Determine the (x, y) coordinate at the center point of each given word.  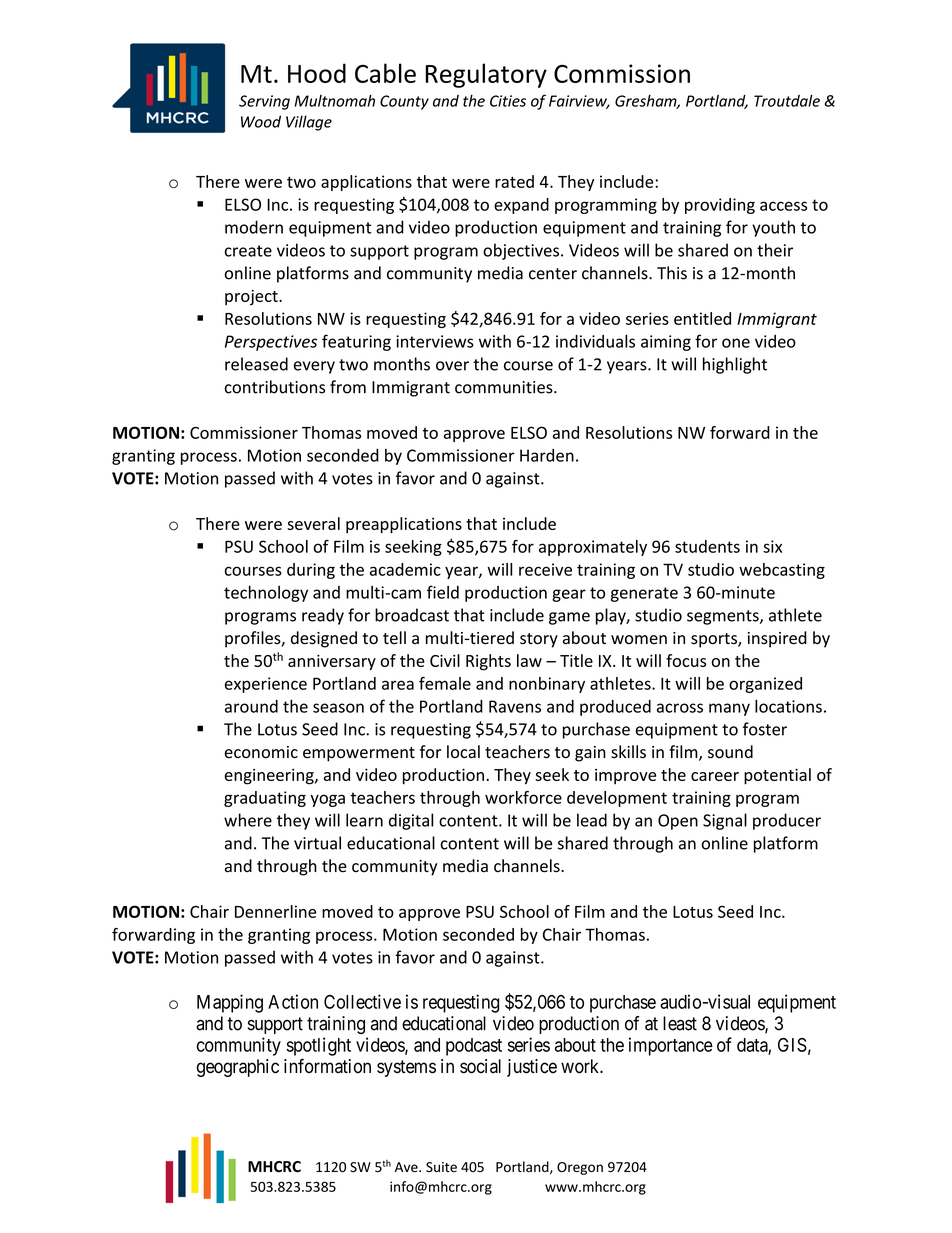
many (729, 709)
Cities (508, 101)
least (680, 1023)
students (707, 546)
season (338, 708)
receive (545, 569)
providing (720, 206)
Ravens (515, 706)
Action (293, 1001)
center (553, 274)
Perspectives (271, 343)
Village (309, 123)
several (313, 523)
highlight (735, 365)
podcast (474, 1047)
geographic (238, 1068)
